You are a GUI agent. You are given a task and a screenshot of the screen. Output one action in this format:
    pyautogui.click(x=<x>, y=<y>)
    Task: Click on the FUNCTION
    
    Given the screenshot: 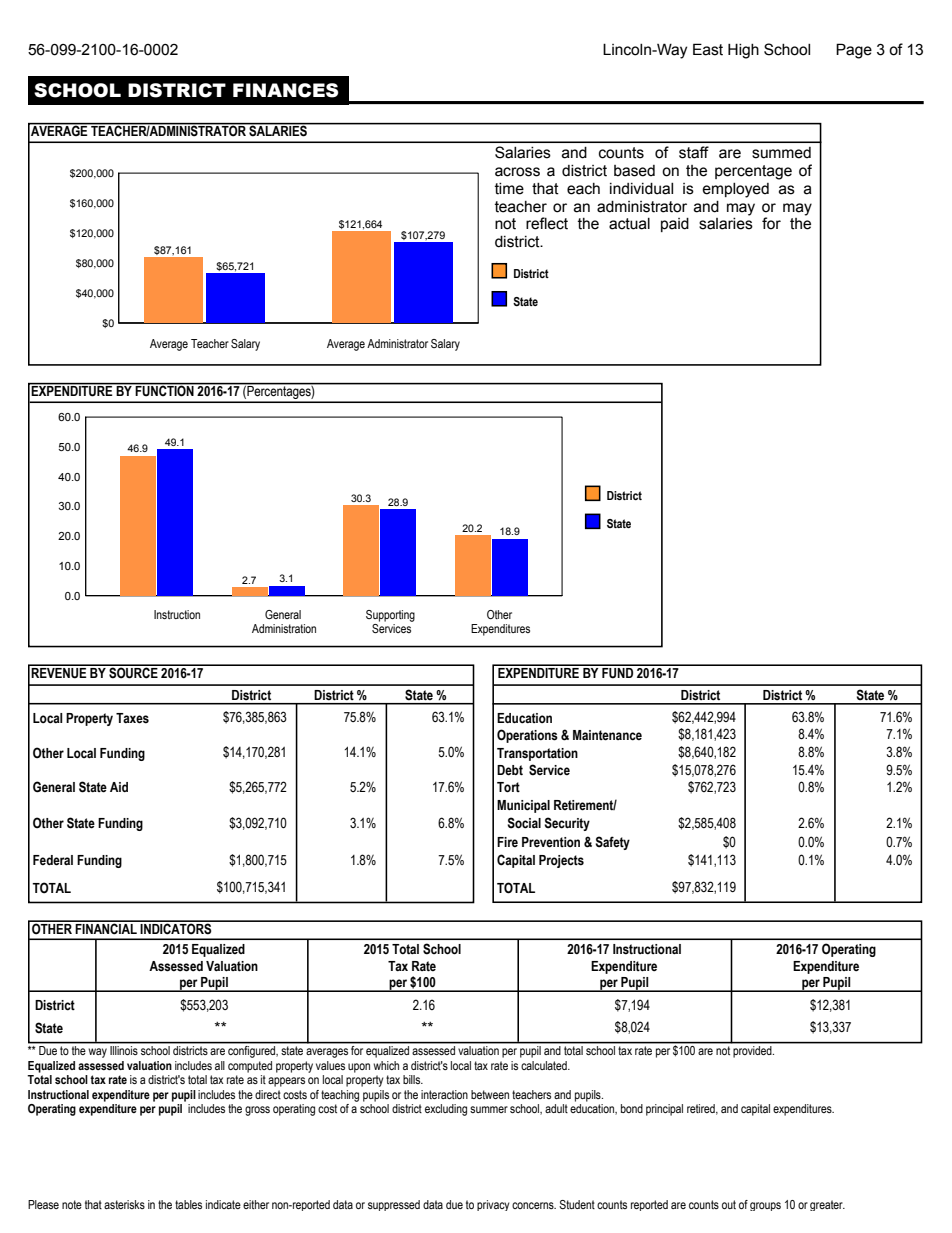 What is the action you would take?
    pyautogui.click(x=165, y=390)
